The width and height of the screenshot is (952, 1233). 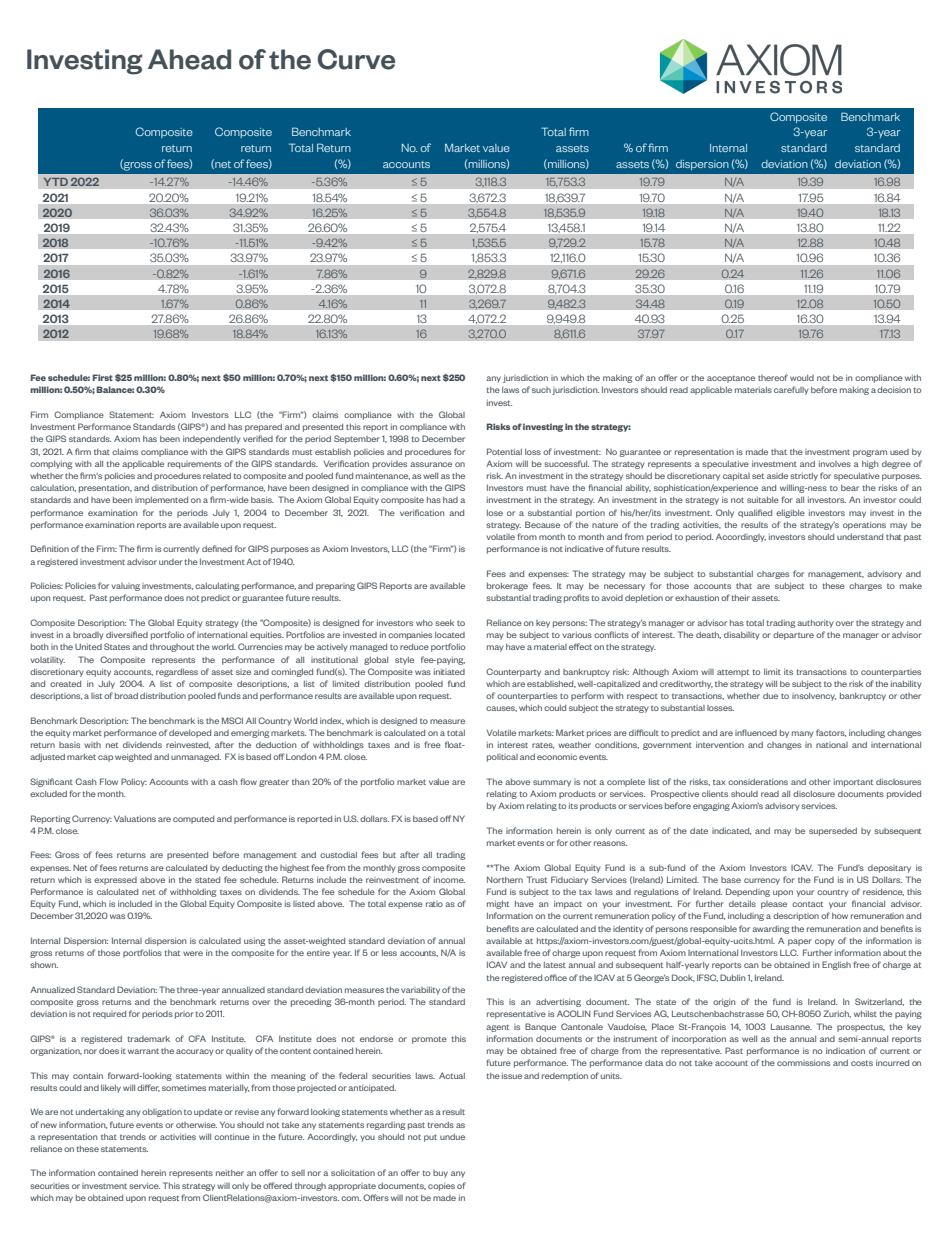 What do you see at coordinates (189, 59) in the screenshot?
I see `Ahead` at bounding box center [189, 59].
